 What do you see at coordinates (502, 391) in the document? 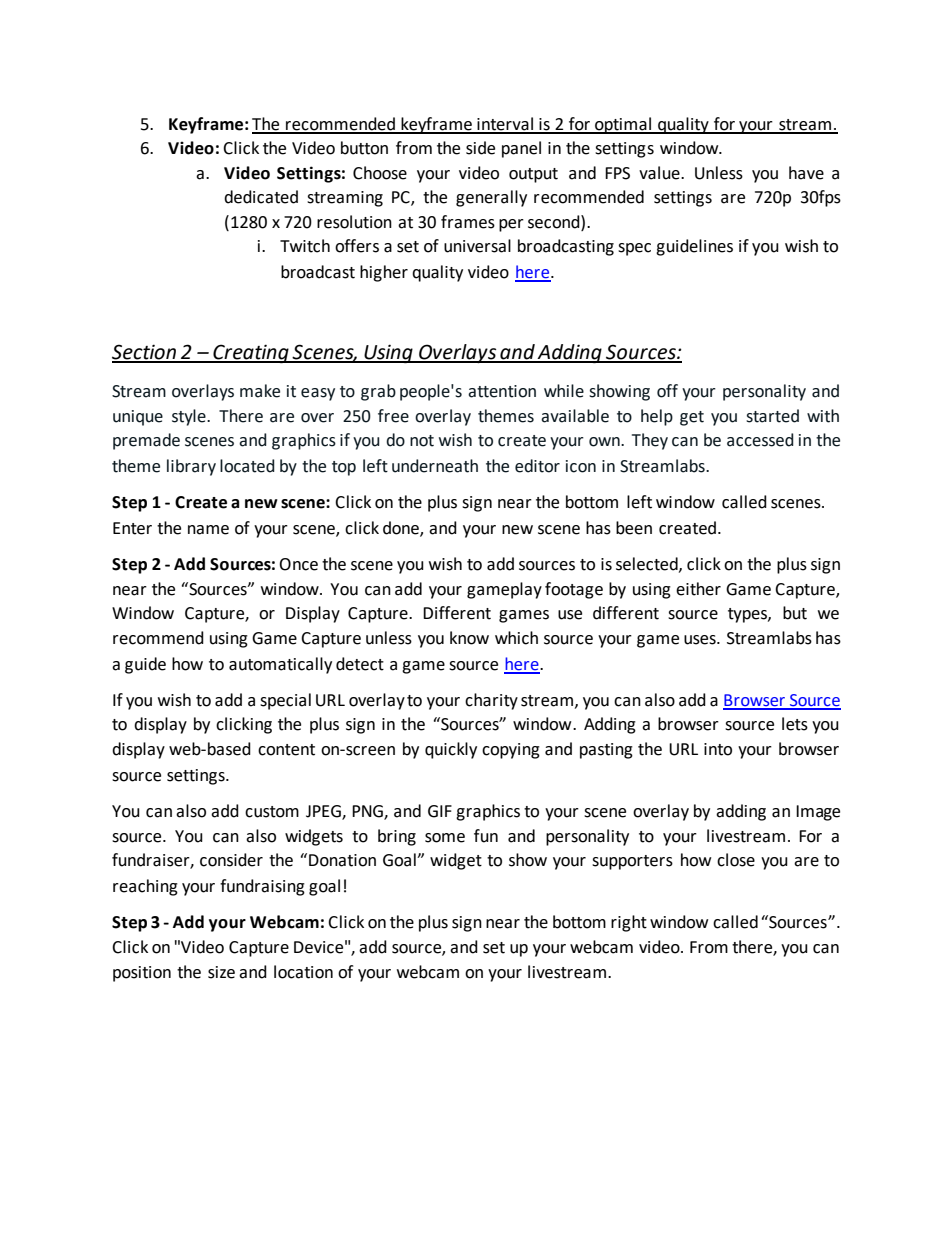
I see `attention` at bounding box center [502, 391].
